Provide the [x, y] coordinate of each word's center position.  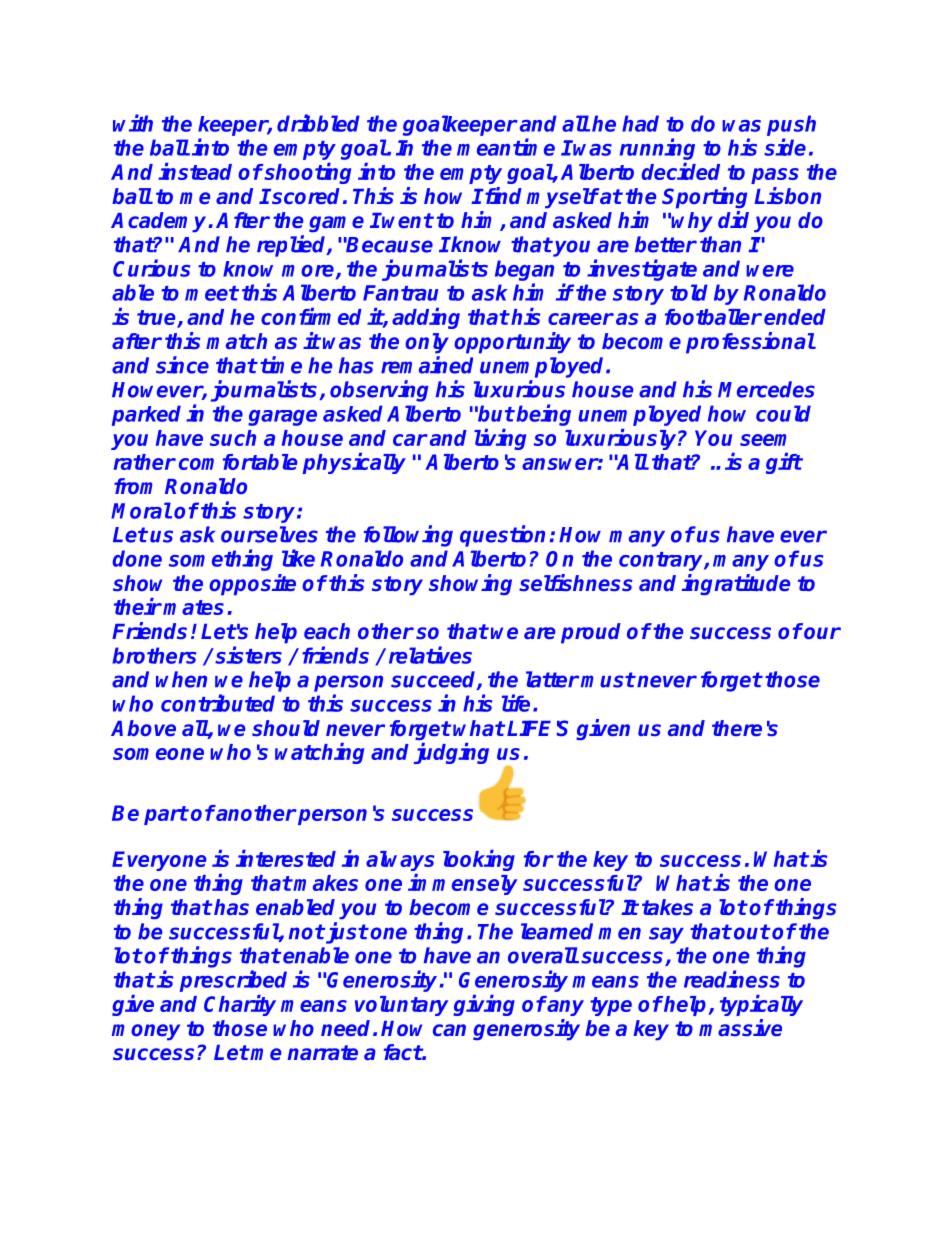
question [502, 536]
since [182, 365]
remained [427, 365]
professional [750, 343]
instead [195, 171]
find [502, 195]
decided [680, 171]
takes [667, 907]
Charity [240, 1005]
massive [740, 1027]
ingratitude [736, 584]
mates [193, 607]
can [449, 1030]
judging [451, 753]
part [166, 815]
